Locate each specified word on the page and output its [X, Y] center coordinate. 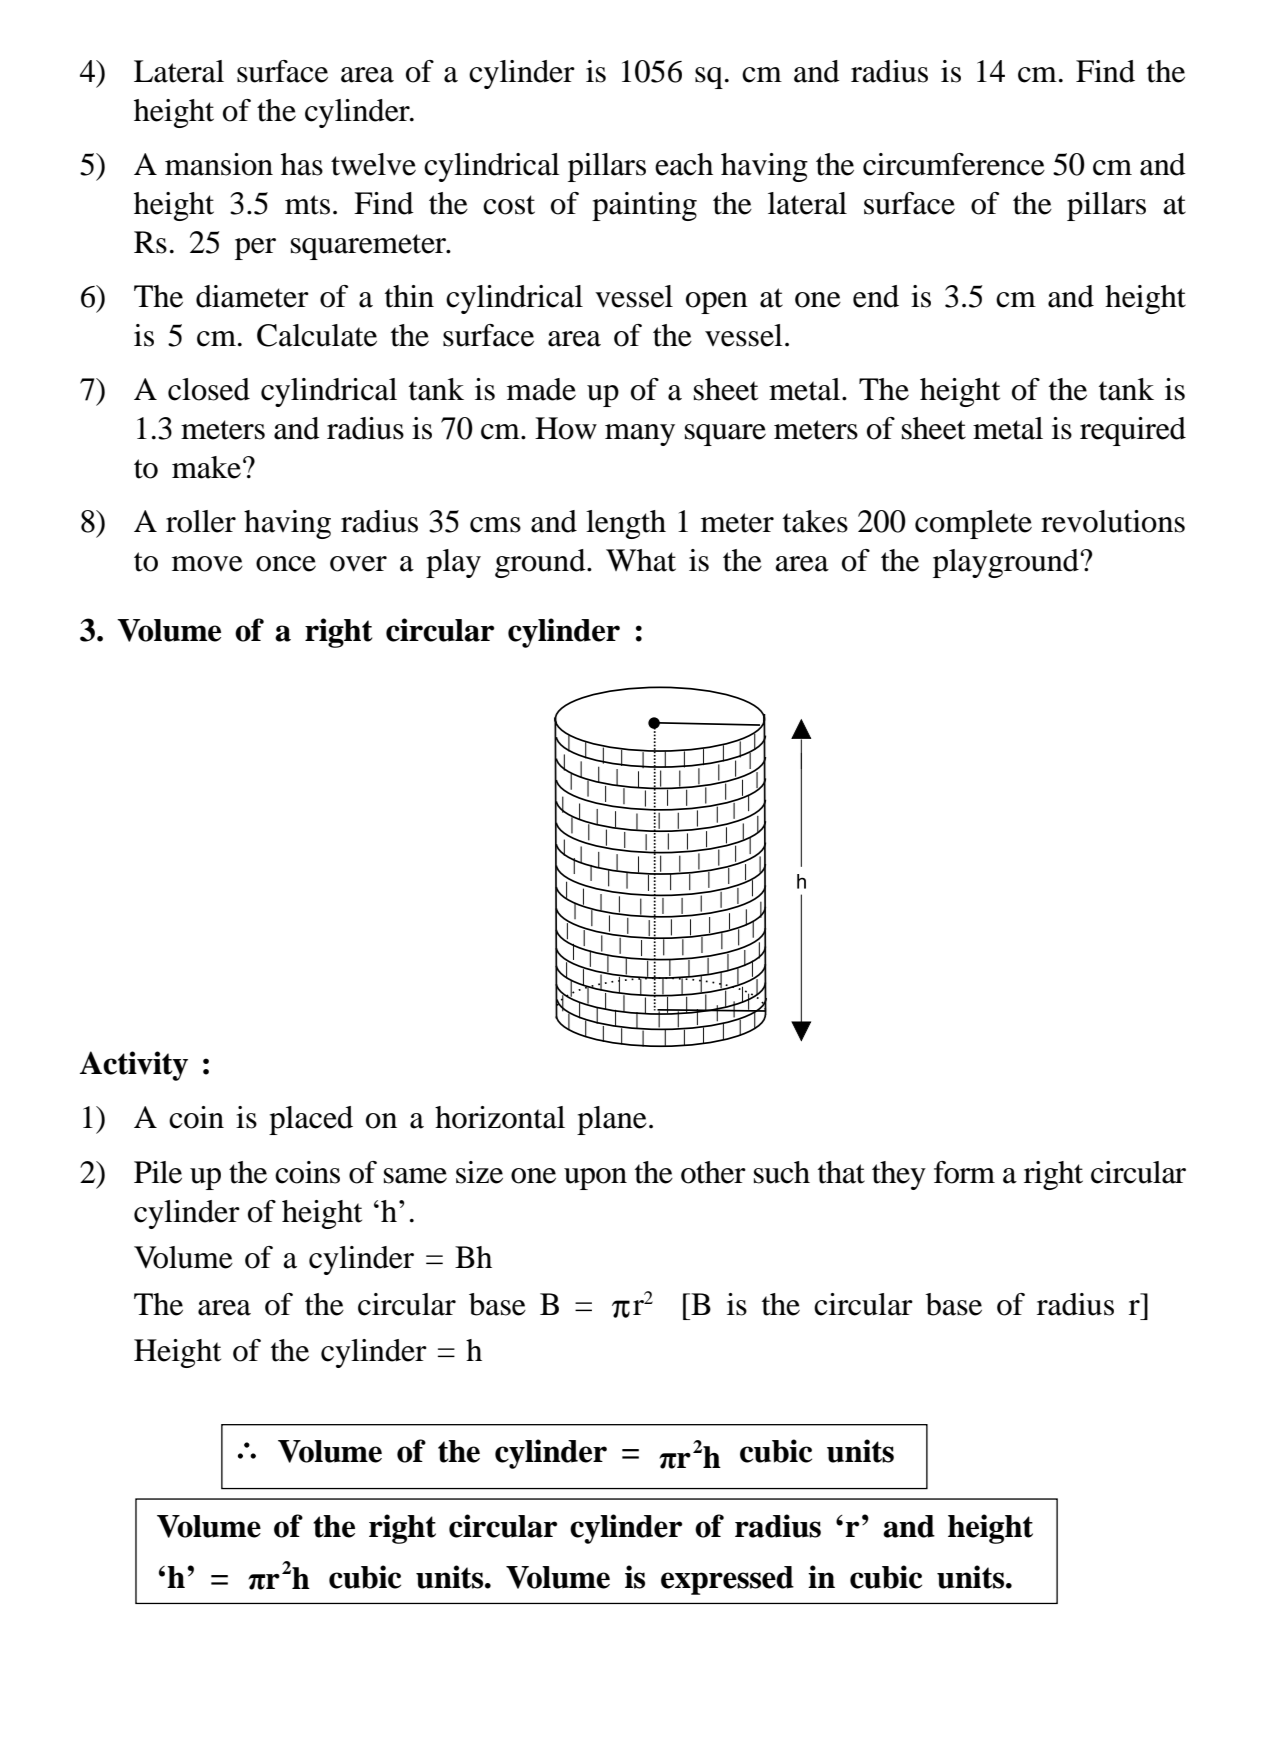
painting [644, 206]
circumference [954, 164]
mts [307, 205]
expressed [727, 1580]
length [626, 524]
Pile [158, 1172]
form [964, 1172]
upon [595, 1179]
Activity [134, 1066]
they [899, 1175]
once [286, 564]
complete [973, 524]
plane [612, 1120]
